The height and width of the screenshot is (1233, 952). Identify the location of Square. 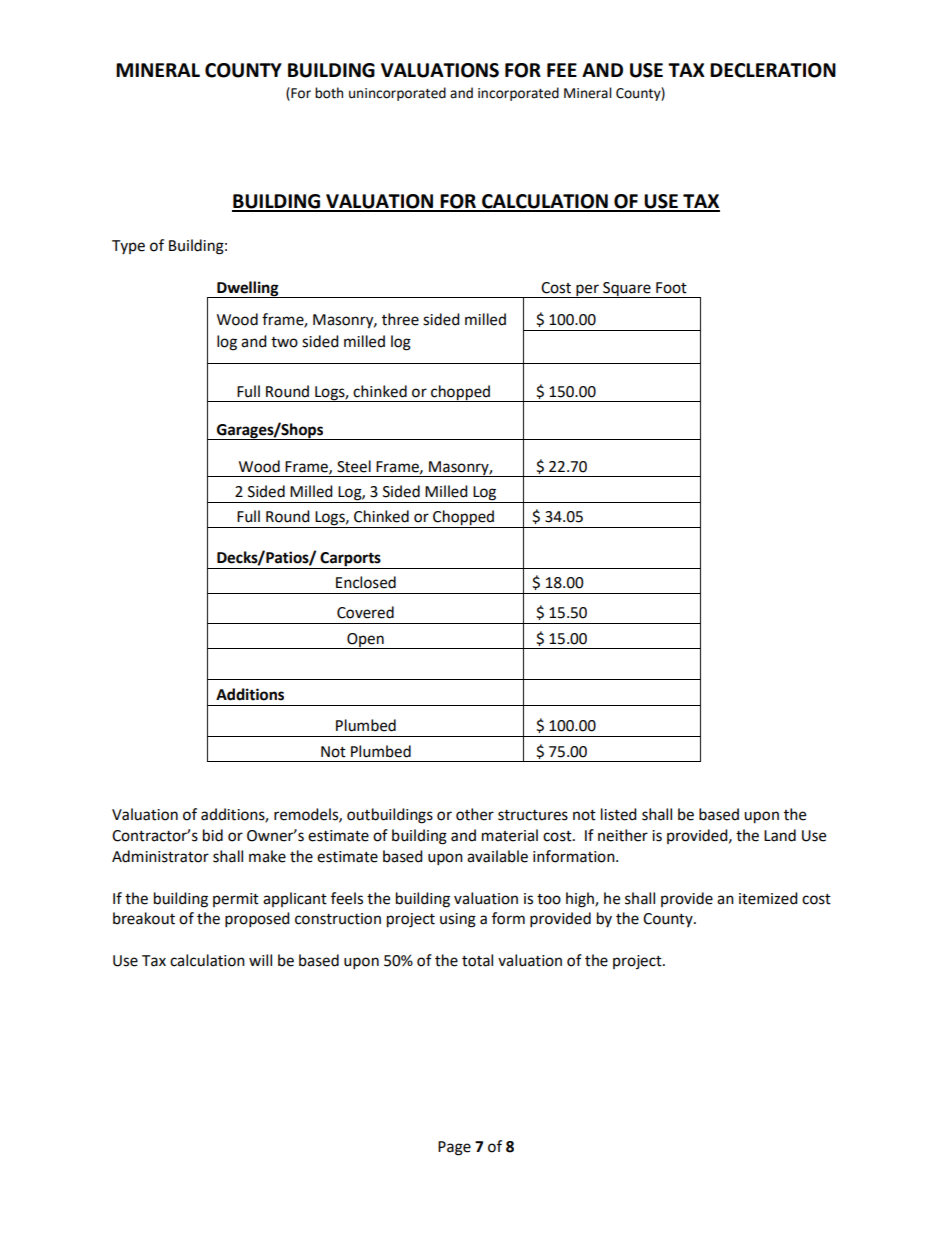
(627, 290).
